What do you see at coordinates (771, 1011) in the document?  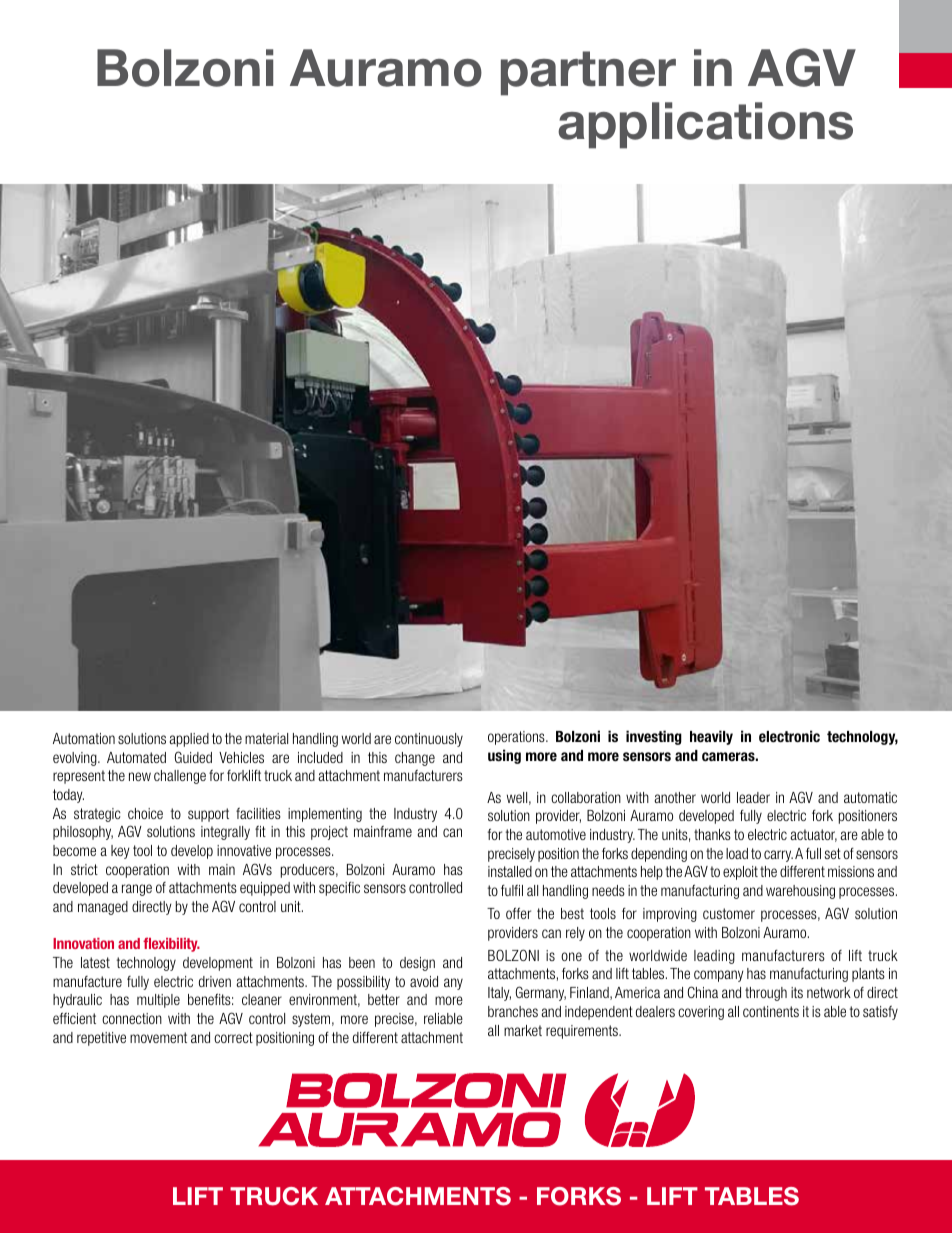 I see `continents` at bounding box center [771, 1011].
